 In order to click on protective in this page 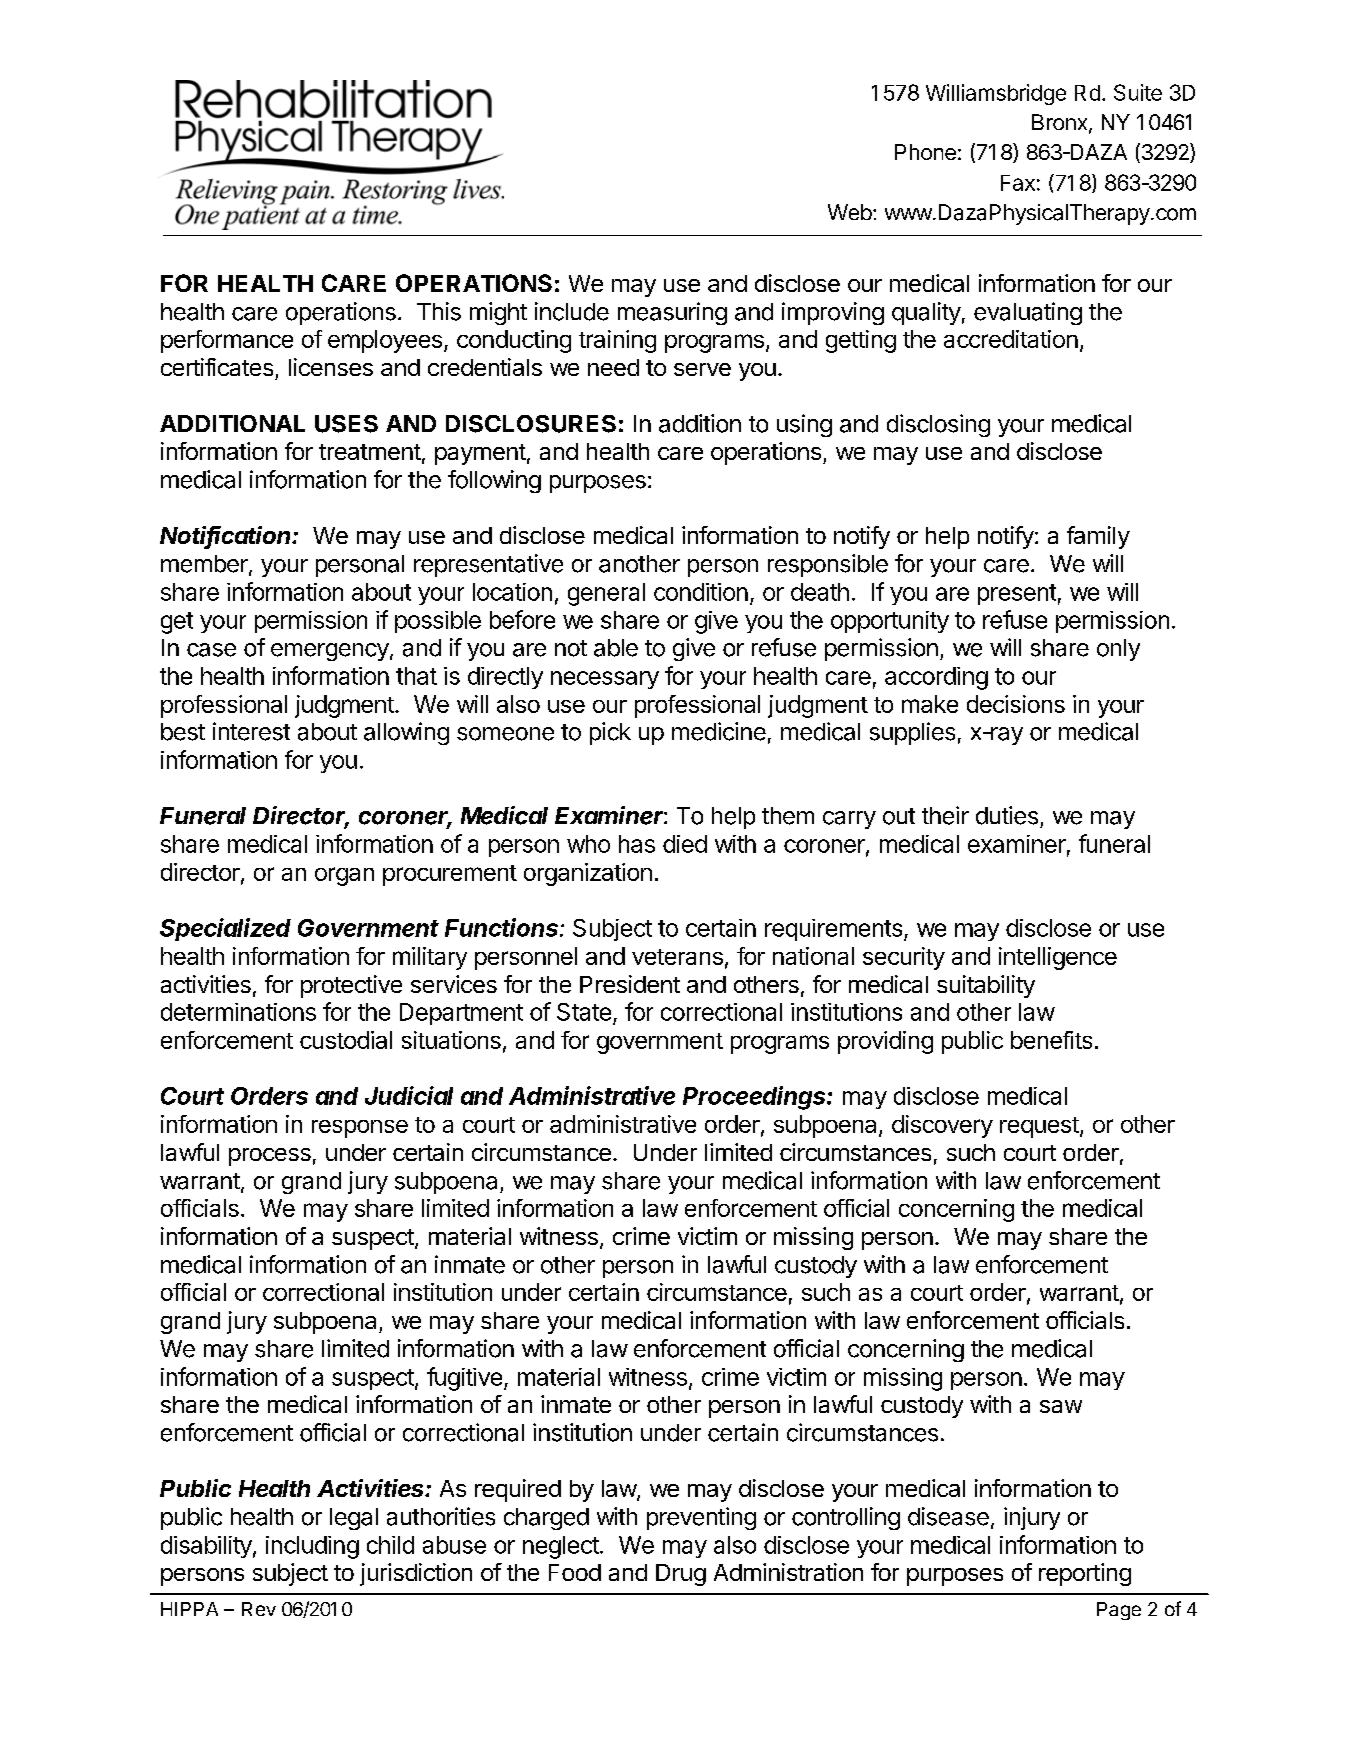, I will do `click(351, 986)`.
